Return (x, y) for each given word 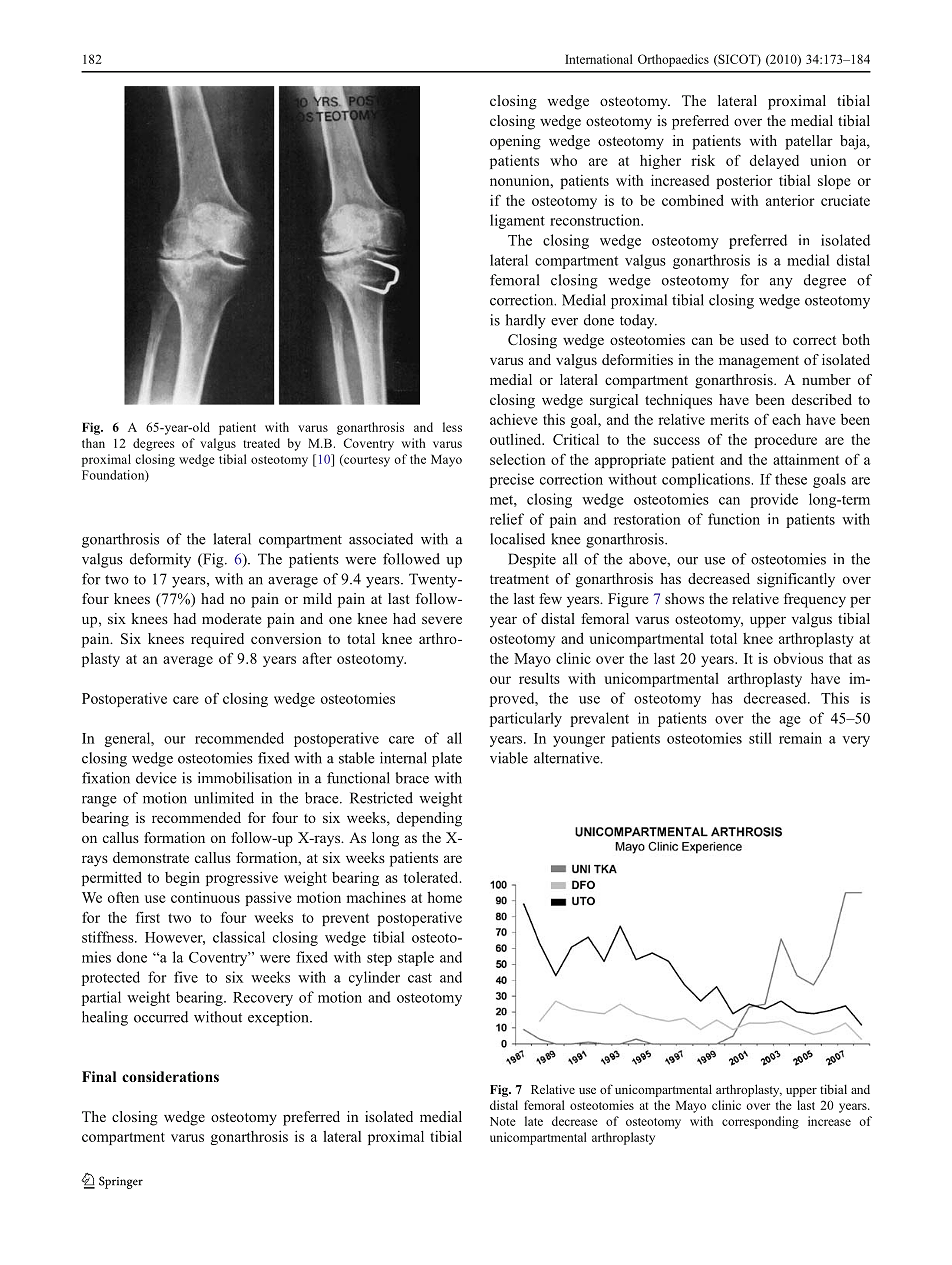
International (599, 59)
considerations (170, 1076)
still (760, 738)
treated (261, 443)
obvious (798, 658)
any (781, 283)
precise (512, 480)
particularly (526, 719)
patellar (809, 142)
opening (515, 142)
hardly (526, 321)
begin (182, 879)
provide (774, 500)
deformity (160, 560)
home (444, 897)
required (217, 640)
